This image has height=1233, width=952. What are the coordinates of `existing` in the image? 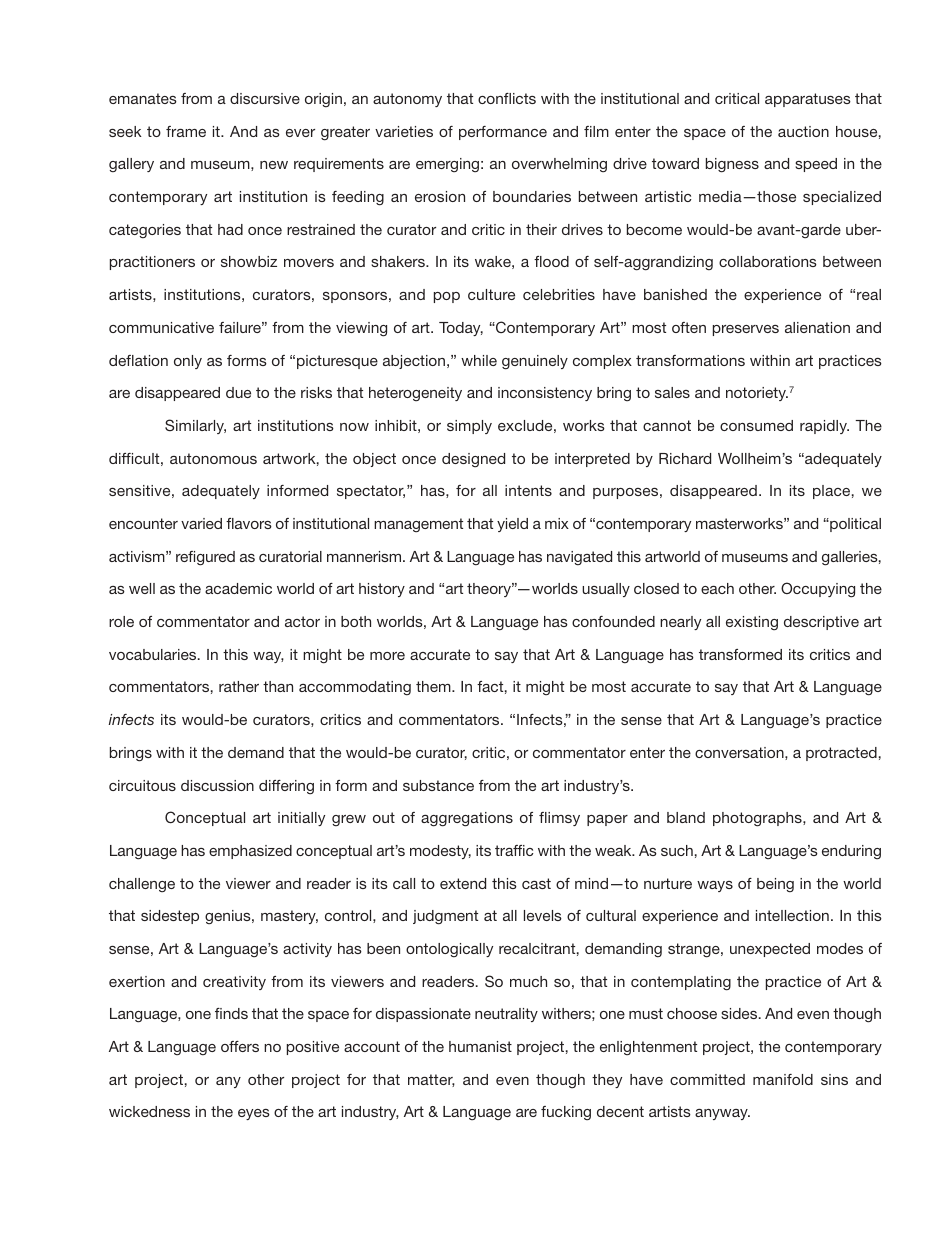 It's located at (752, 623).
